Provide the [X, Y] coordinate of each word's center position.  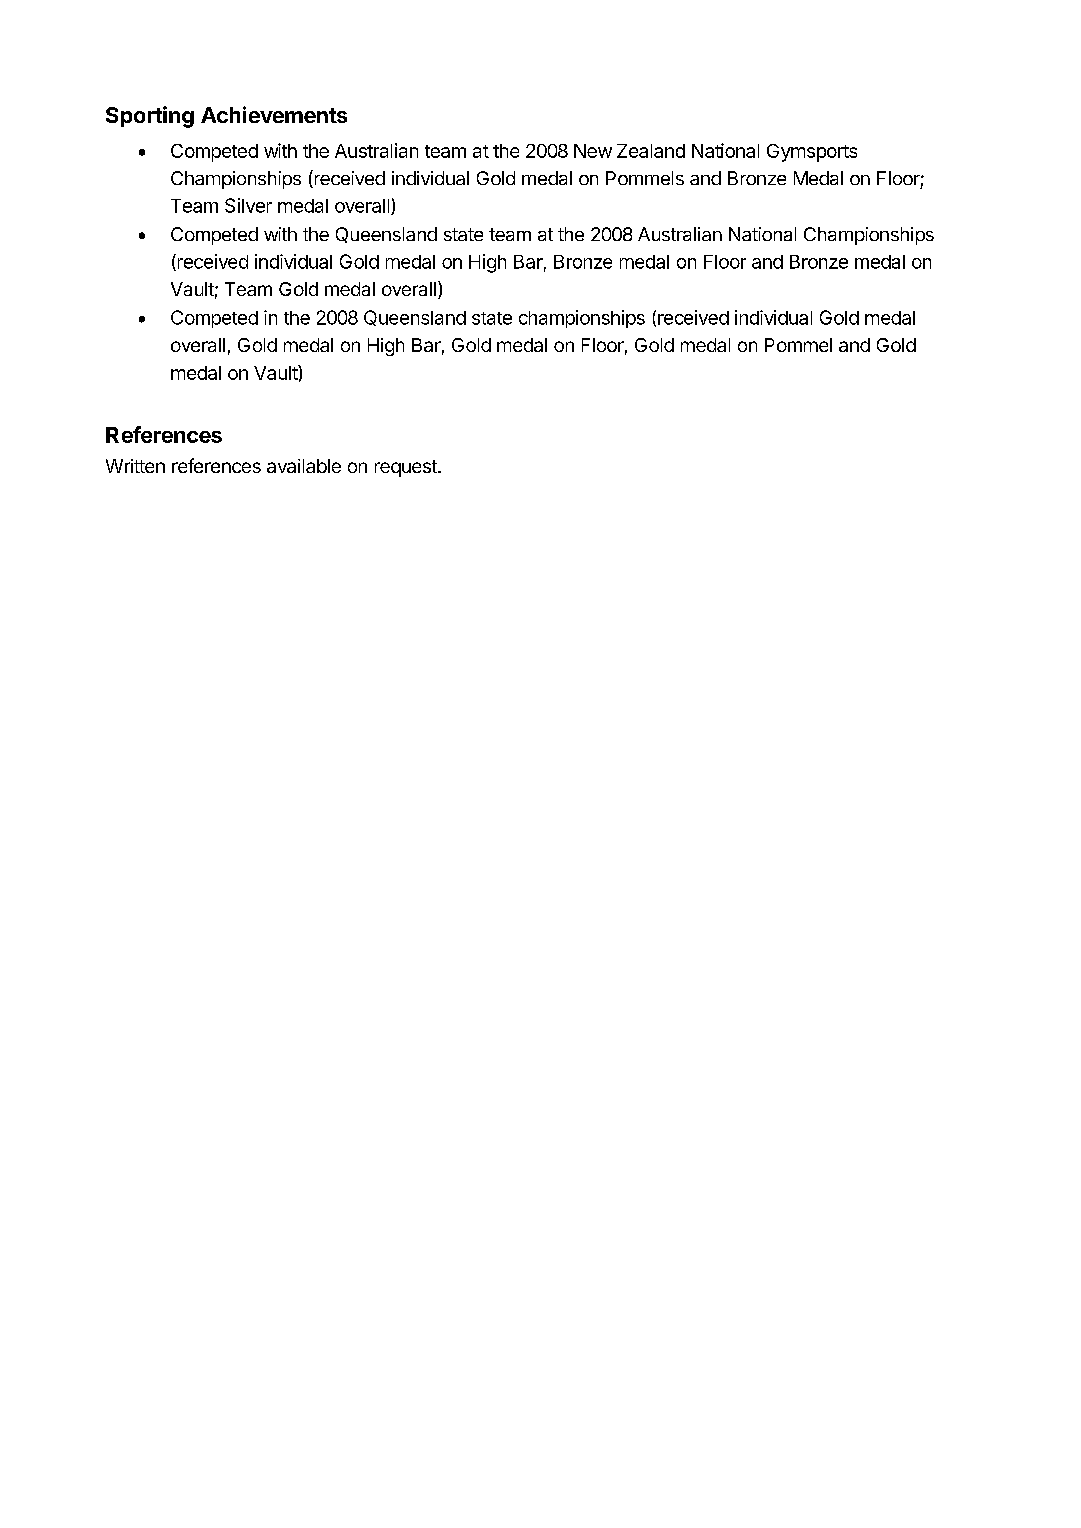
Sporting [150, 117]
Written [135, 466]
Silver [248, 205]
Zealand [651, 151]
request [407, 468]
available [304, 466]
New [593, 151]
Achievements [274, 114]
